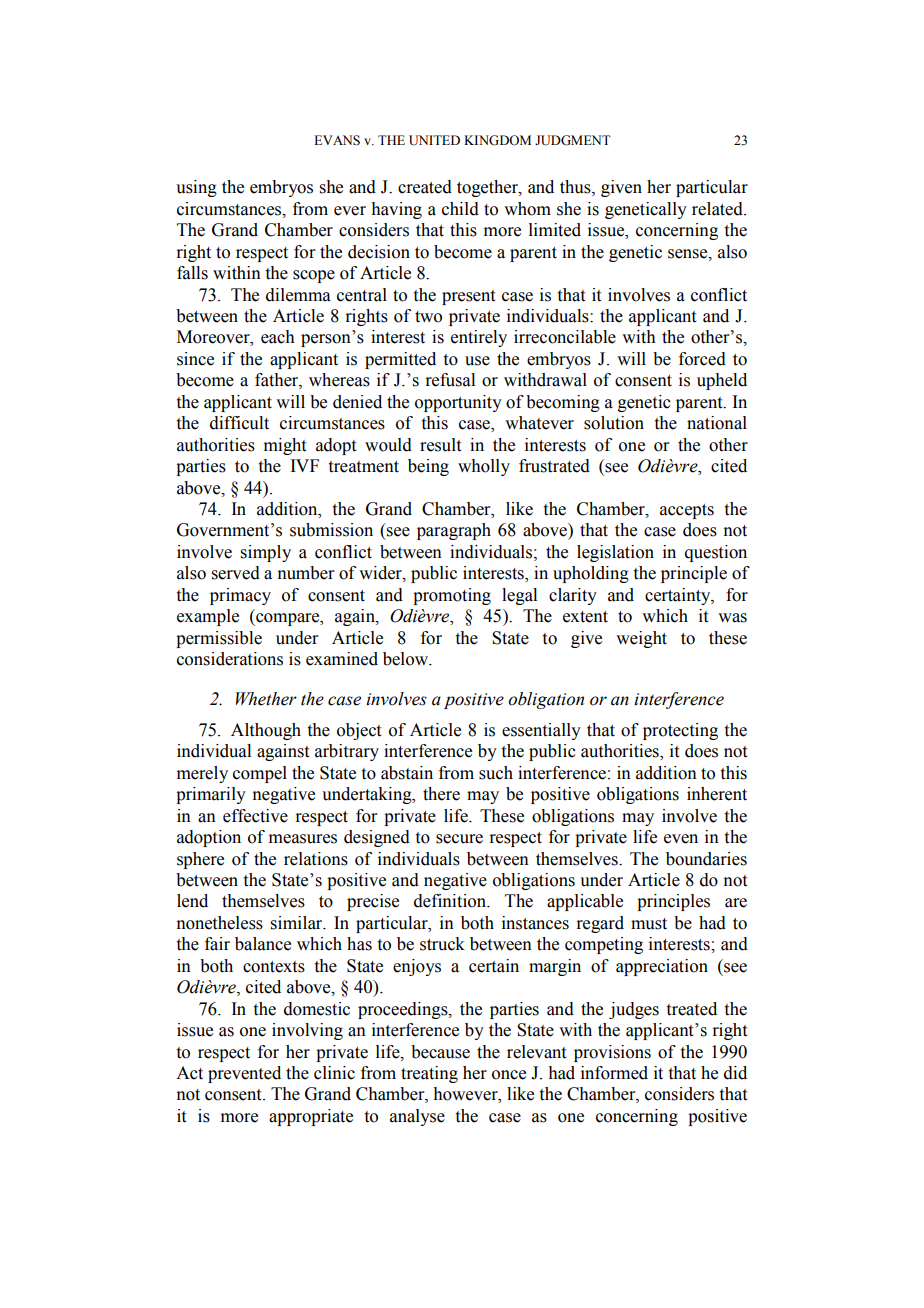 Image resolution: width=924 pixels, height=1308 pixels. Describe the element at coordinates (219, 639) in the page. I see `permissible` at that location.
